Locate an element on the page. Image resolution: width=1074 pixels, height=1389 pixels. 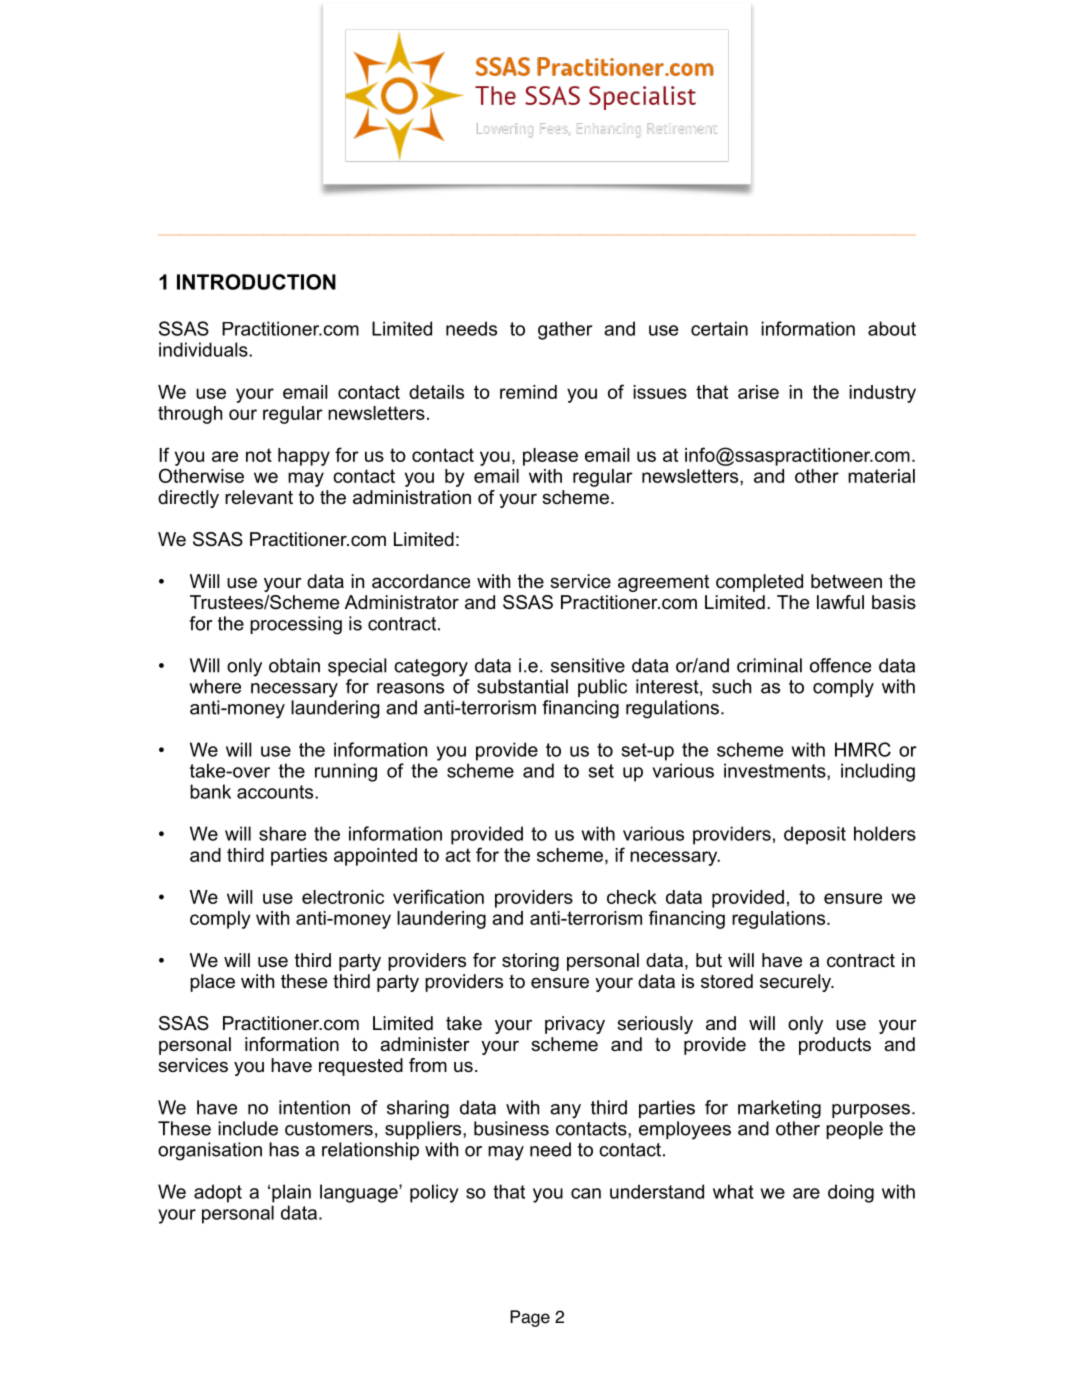
about is located at coordinates (892, 328).
